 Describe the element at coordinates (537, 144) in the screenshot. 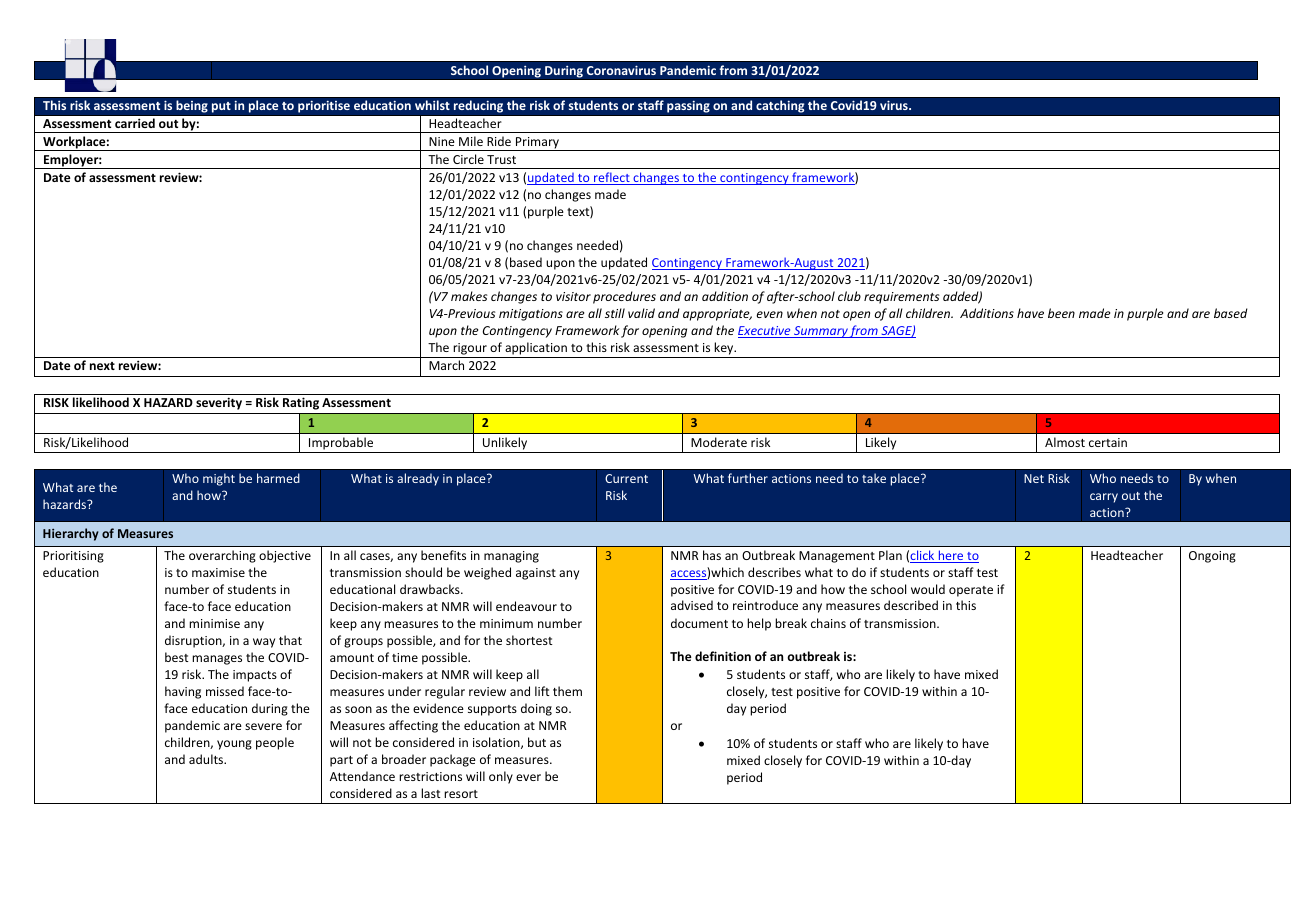

I see `Primary` at that location.
